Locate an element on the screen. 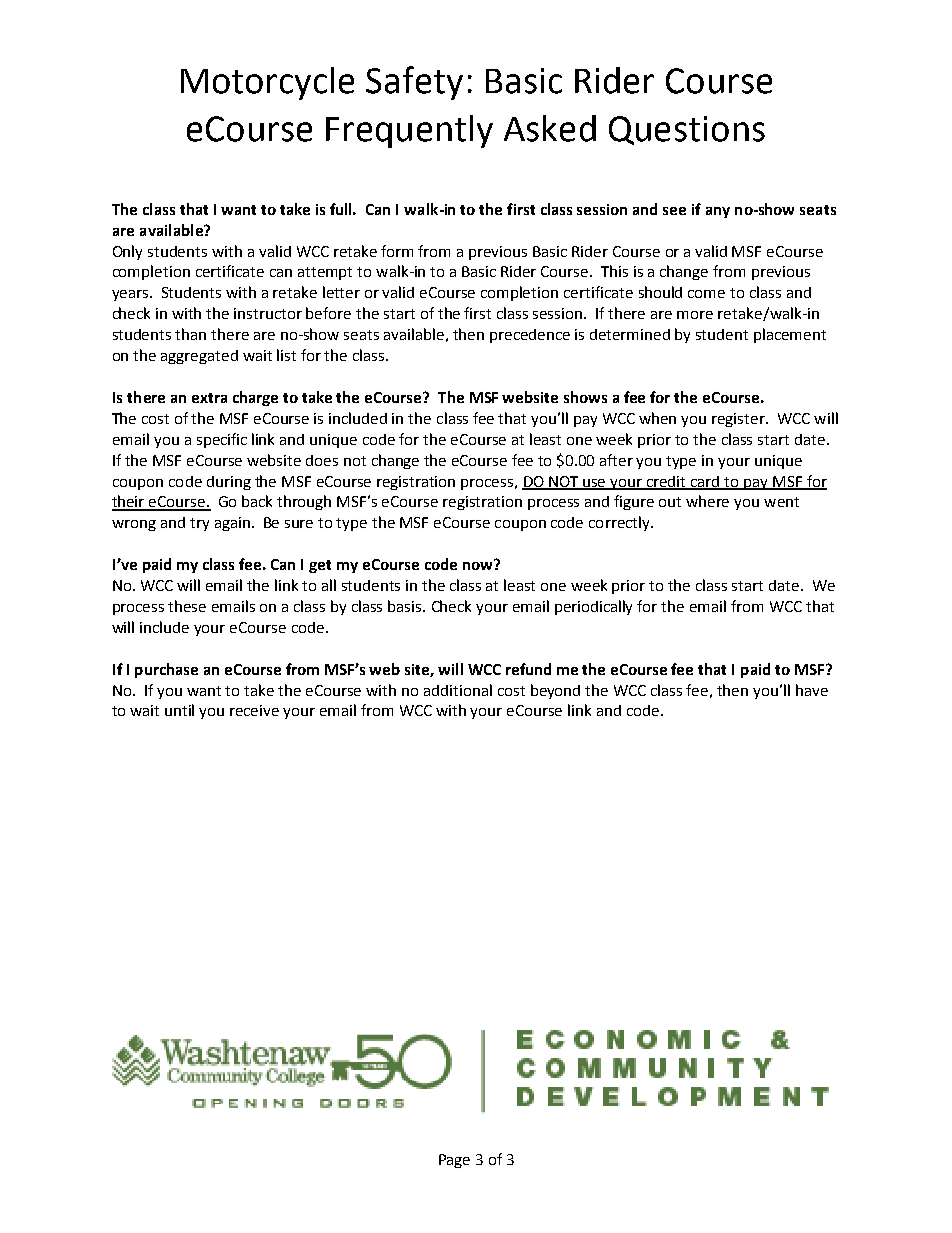 Image resolution: width=952 pixels, height=1233 pixels. refund is located at coordinates (528, 669).
